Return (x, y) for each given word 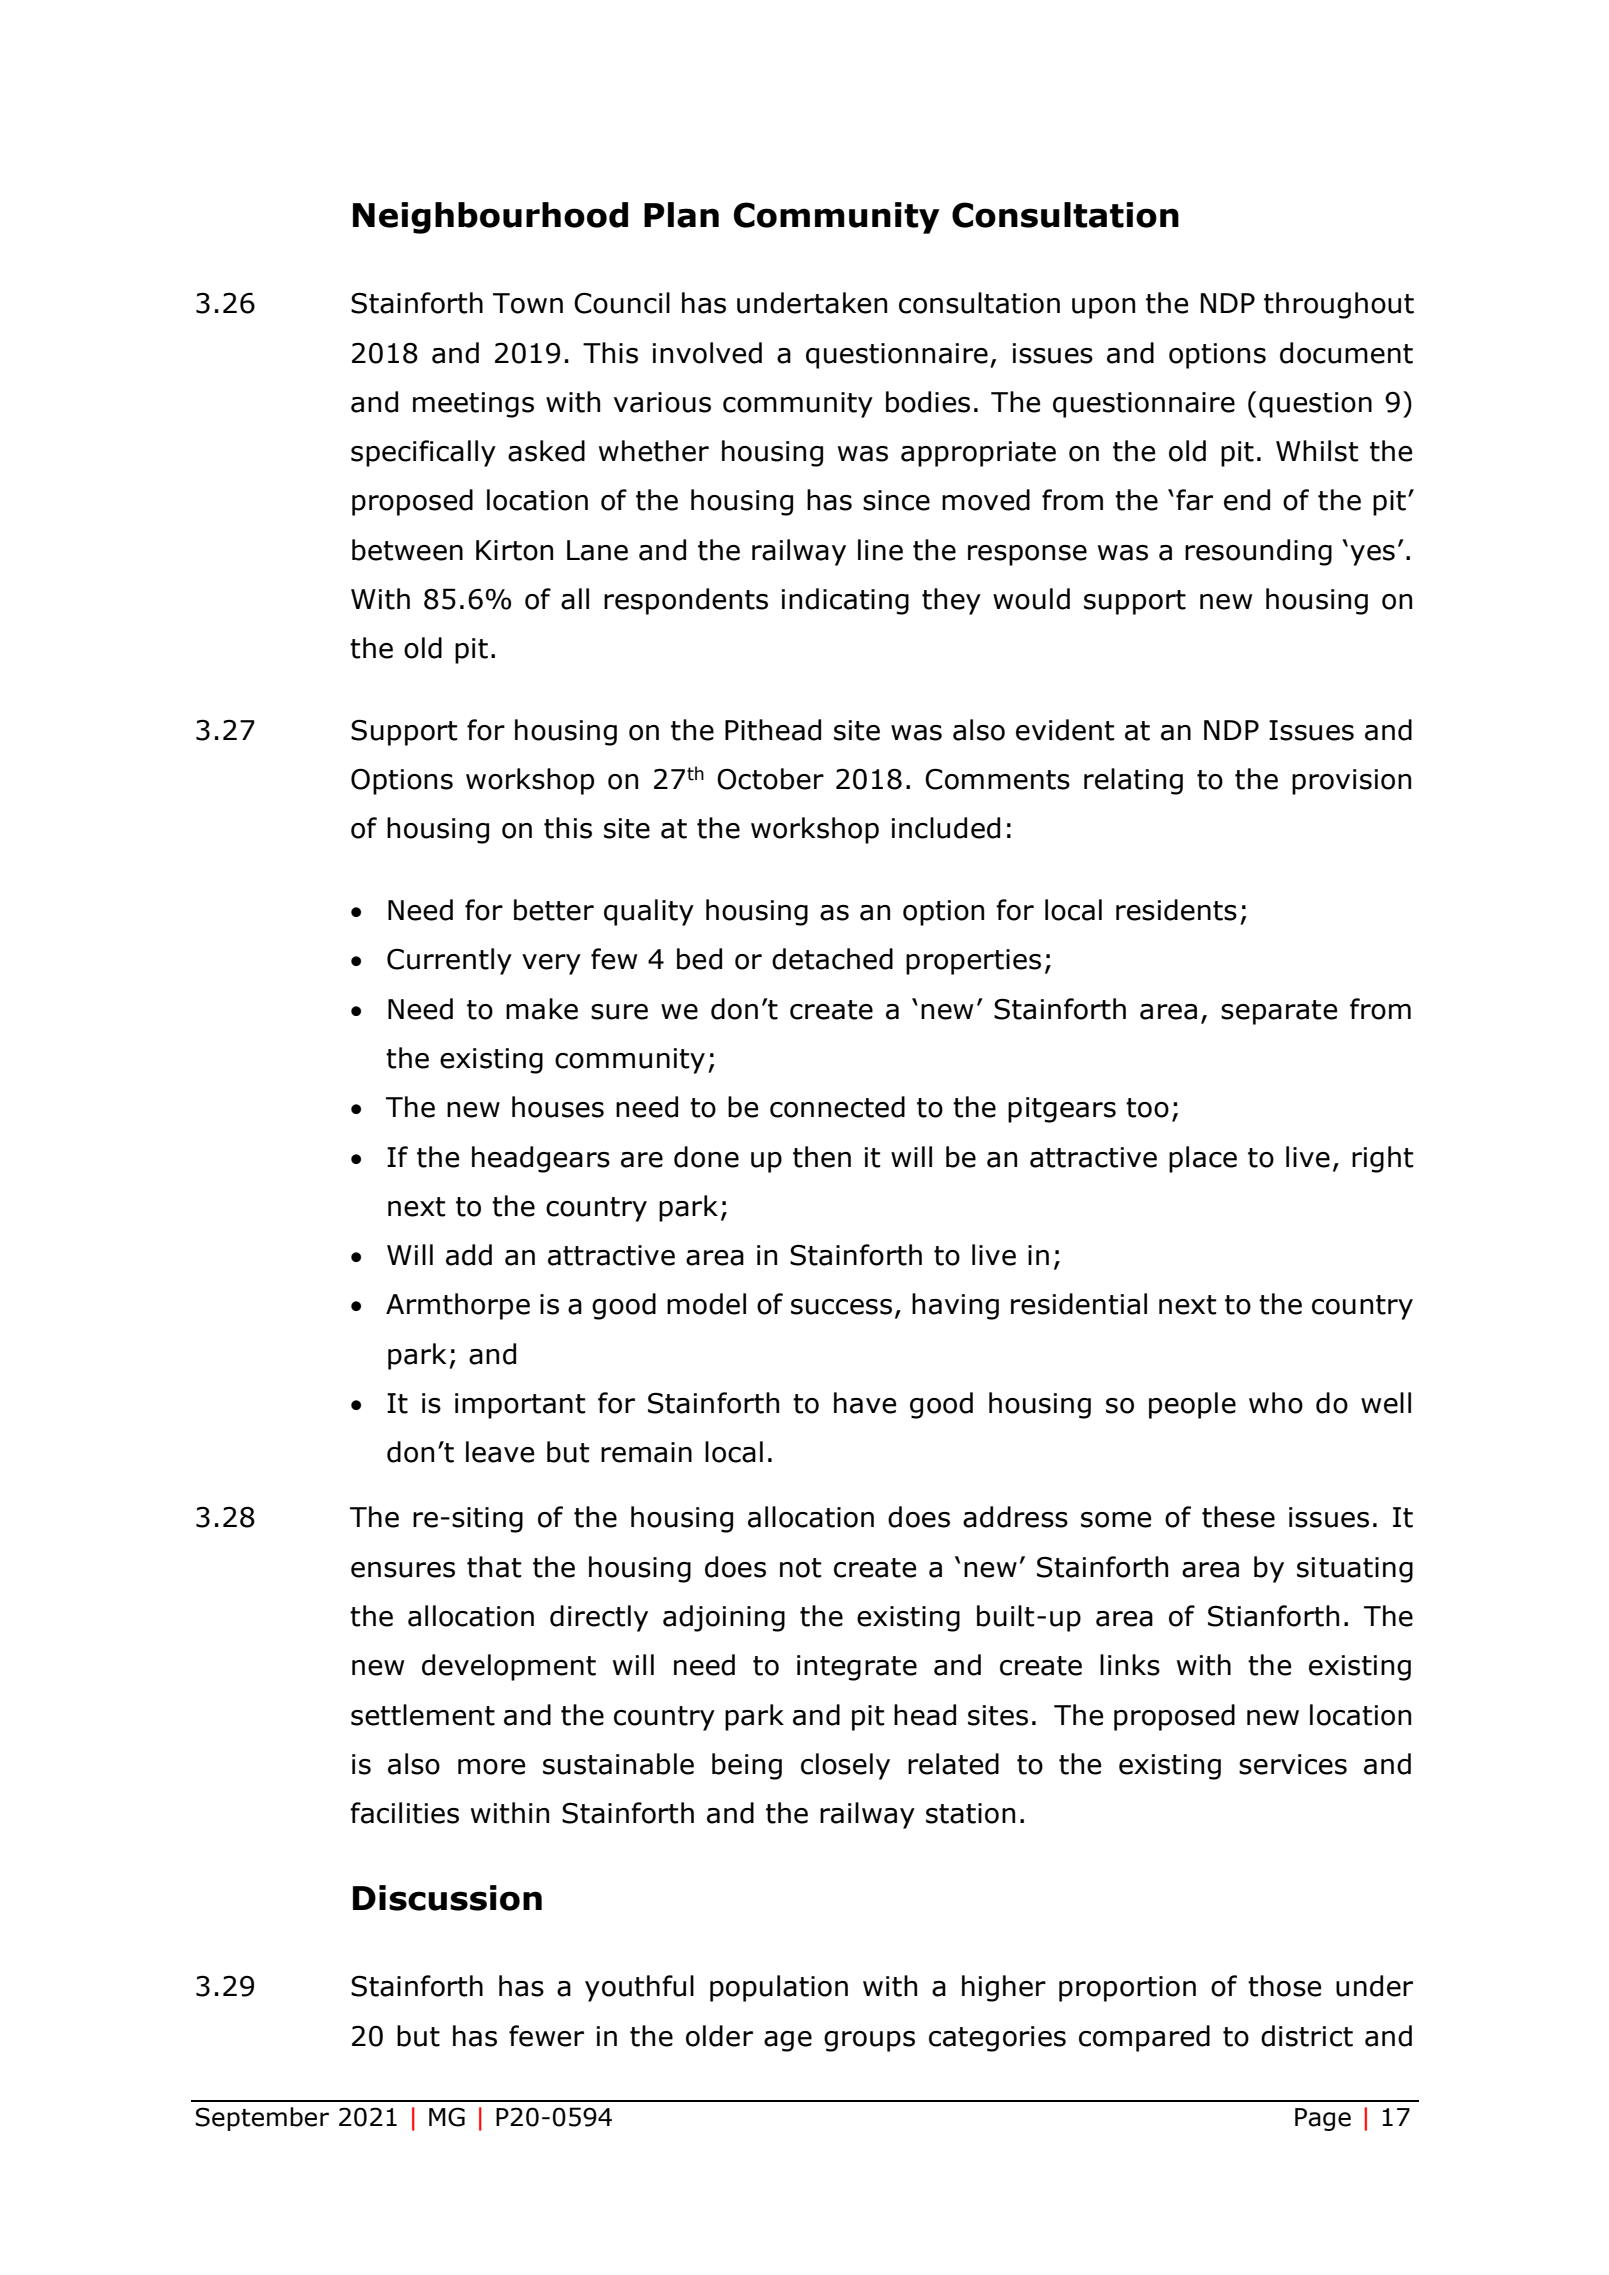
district (1307, 2036)
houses (558, 1107)
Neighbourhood (490, 218)
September (262, 2119)
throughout (1339, 305)
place (1203, 1159)
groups (869, 2041)
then (822, 1157)
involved (707, 353)
